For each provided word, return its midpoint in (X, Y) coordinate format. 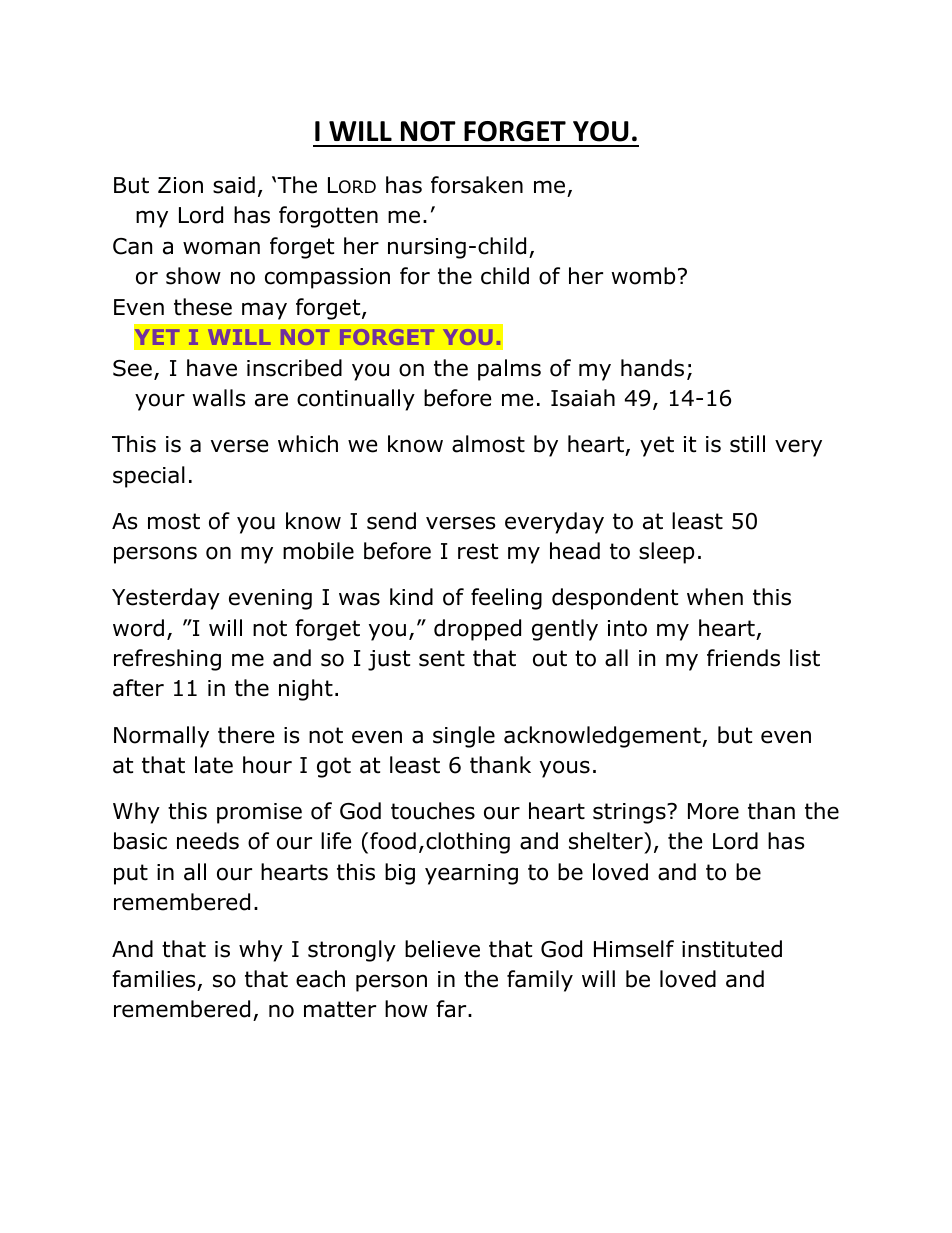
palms (509, 370)
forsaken (477, 185)
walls (219, 398)
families (154, 979)
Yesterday (166, 599)
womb (643, 276)
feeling (506, 599)
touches (433, 811)
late (214, 765)
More (713, 811)
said (234, 185)
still (747, 444)
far (452, 1009)
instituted (732, 949)
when (715, 597)
